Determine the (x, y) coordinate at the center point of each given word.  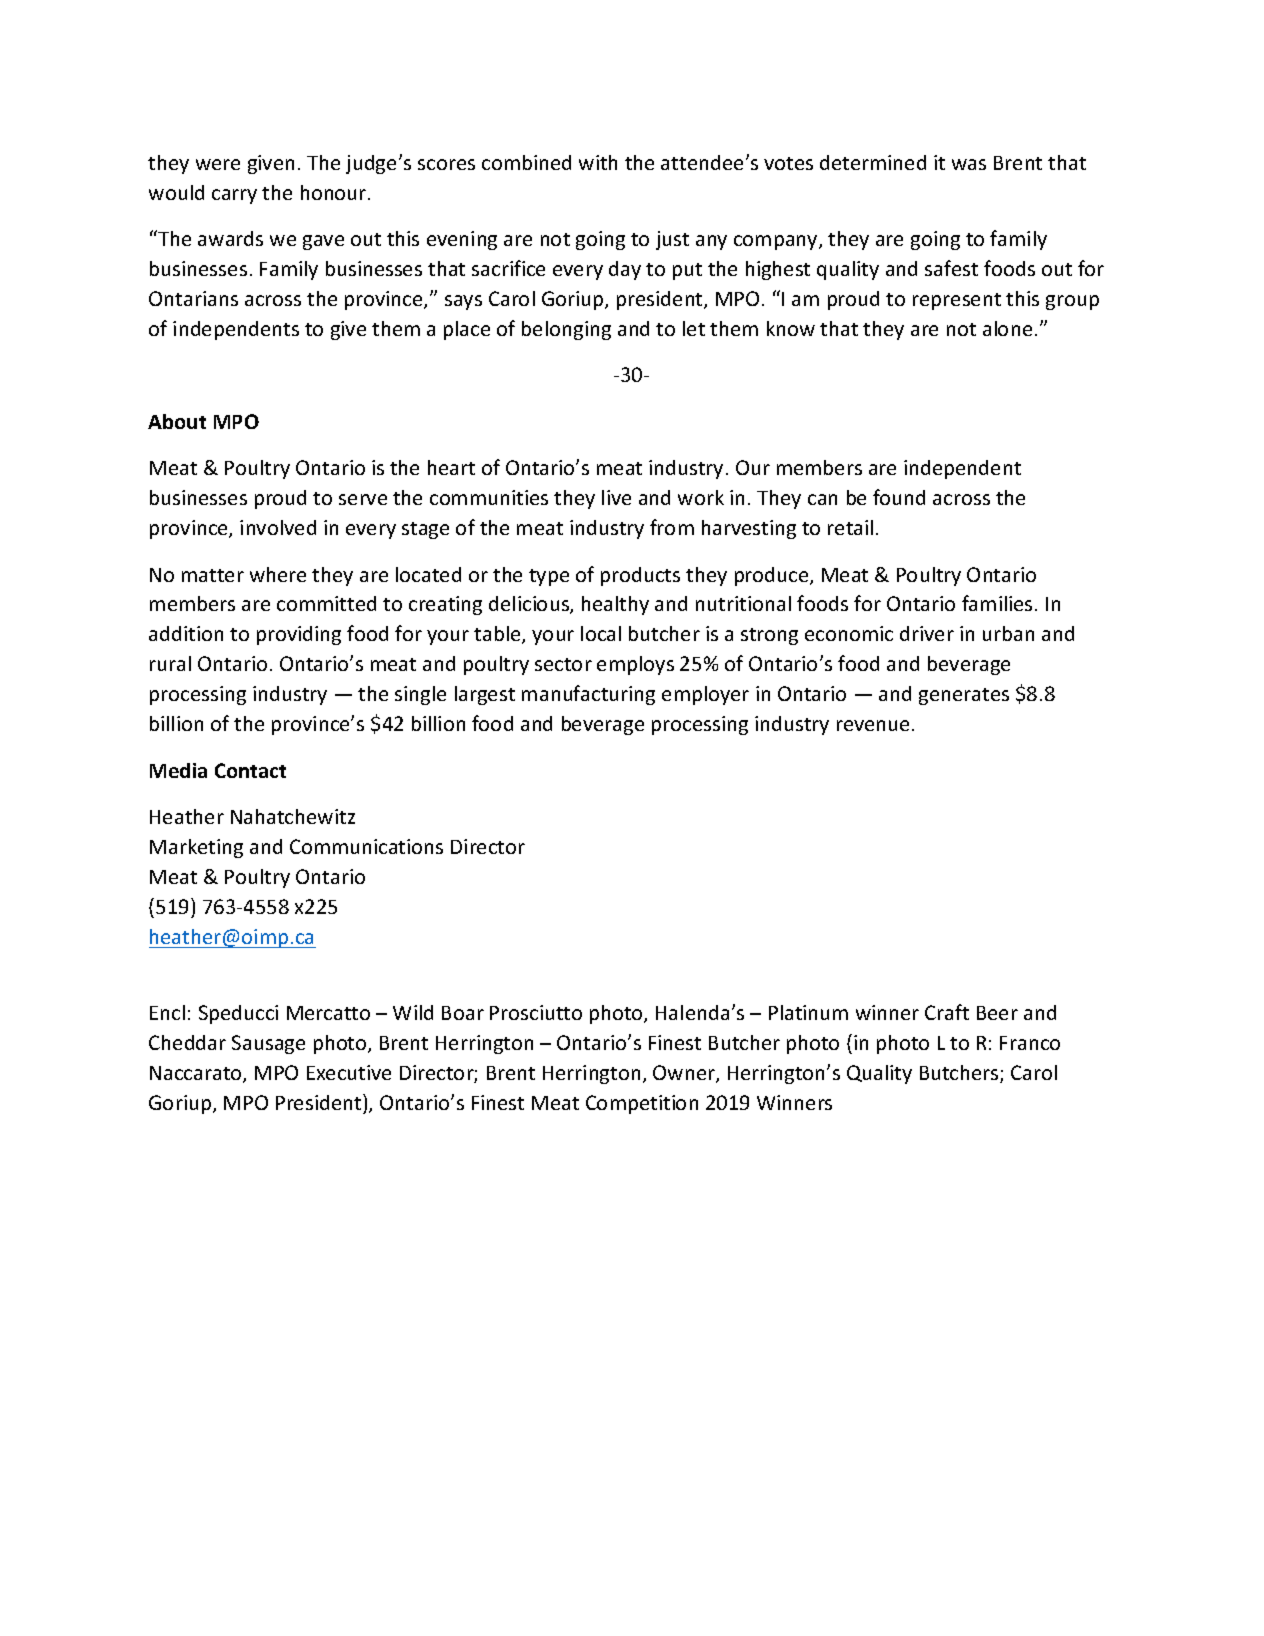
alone (1007, 328)
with (598, 162)
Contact (250, 770)
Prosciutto (536, 1012)
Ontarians (193, 298)
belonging (566, 330)
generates (964, 696)
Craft (947, 1012)
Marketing (196, 848)
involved (278, 527)
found (899, 497)
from (672, 527)
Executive (349, 1072)
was (969, 164)
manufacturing (588, 695)
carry (234, 196)
